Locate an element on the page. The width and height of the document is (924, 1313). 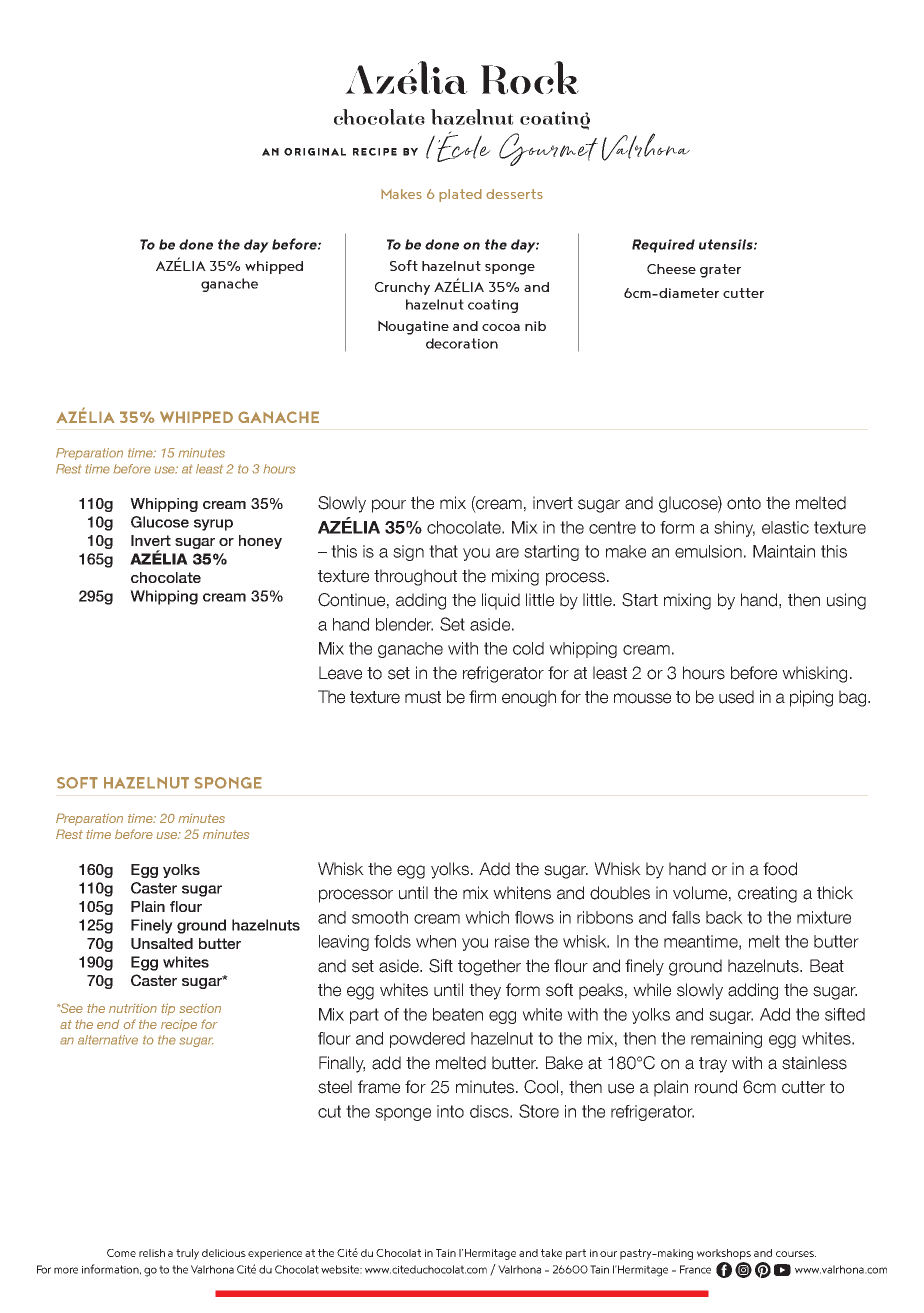
Rock is located at coordinates (530, 78).
